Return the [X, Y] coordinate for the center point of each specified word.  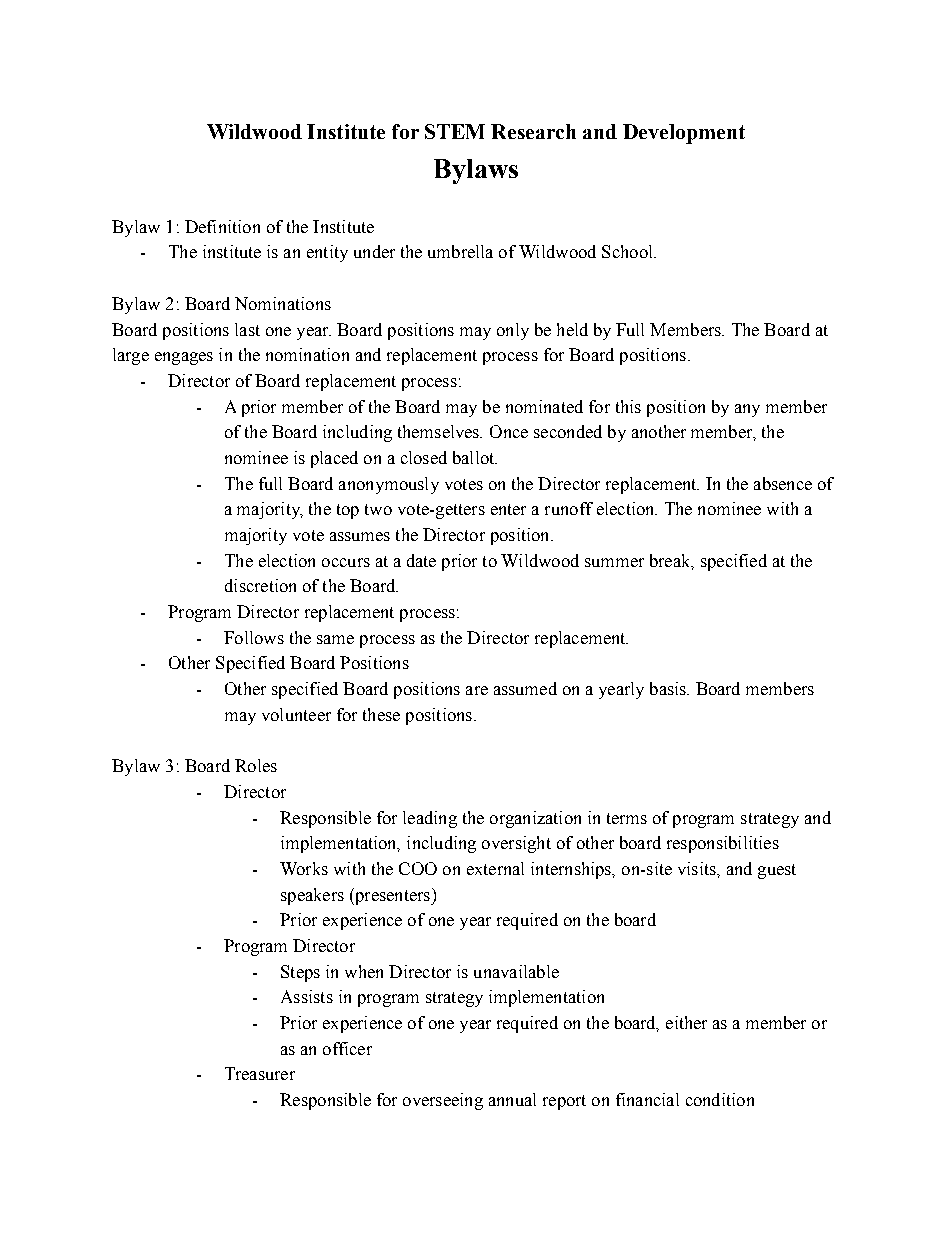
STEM [455, 131]
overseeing [443, 1101]
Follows [254, 637]
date [421, 560]
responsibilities [723, 844]
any [747, 410]
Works [304, 868]
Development [684, 134]
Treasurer [260, 1073]
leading [430, 819]
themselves [440, 431]
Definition [222, 226]
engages [184, 358]
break [671, 561]
